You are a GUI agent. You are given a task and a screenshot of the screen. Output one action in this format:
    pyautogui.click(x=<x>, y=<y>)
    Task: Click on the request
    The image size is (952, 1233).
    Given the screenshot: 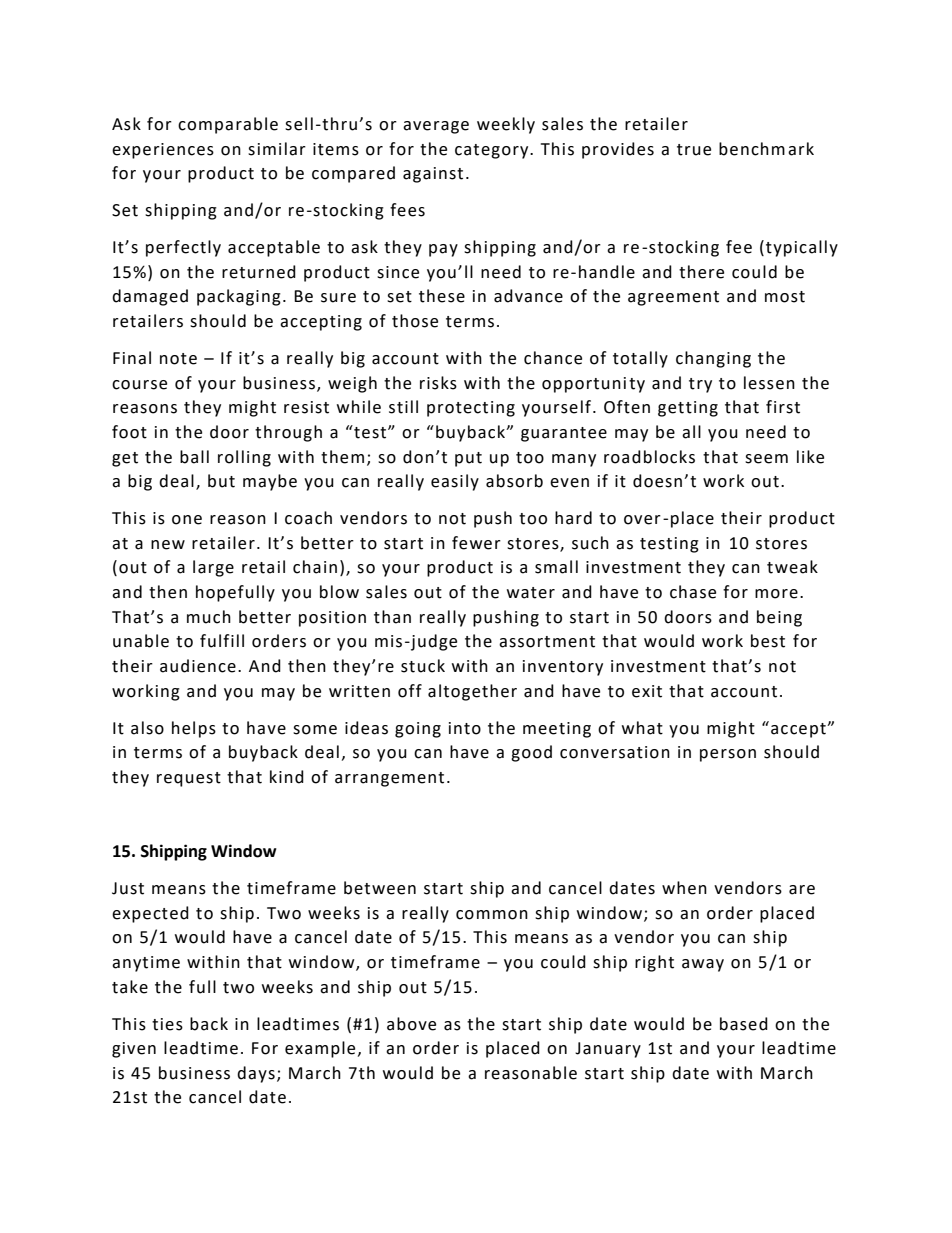 What is the action you would take?
    pyautogui.click(x=189, y=779)
